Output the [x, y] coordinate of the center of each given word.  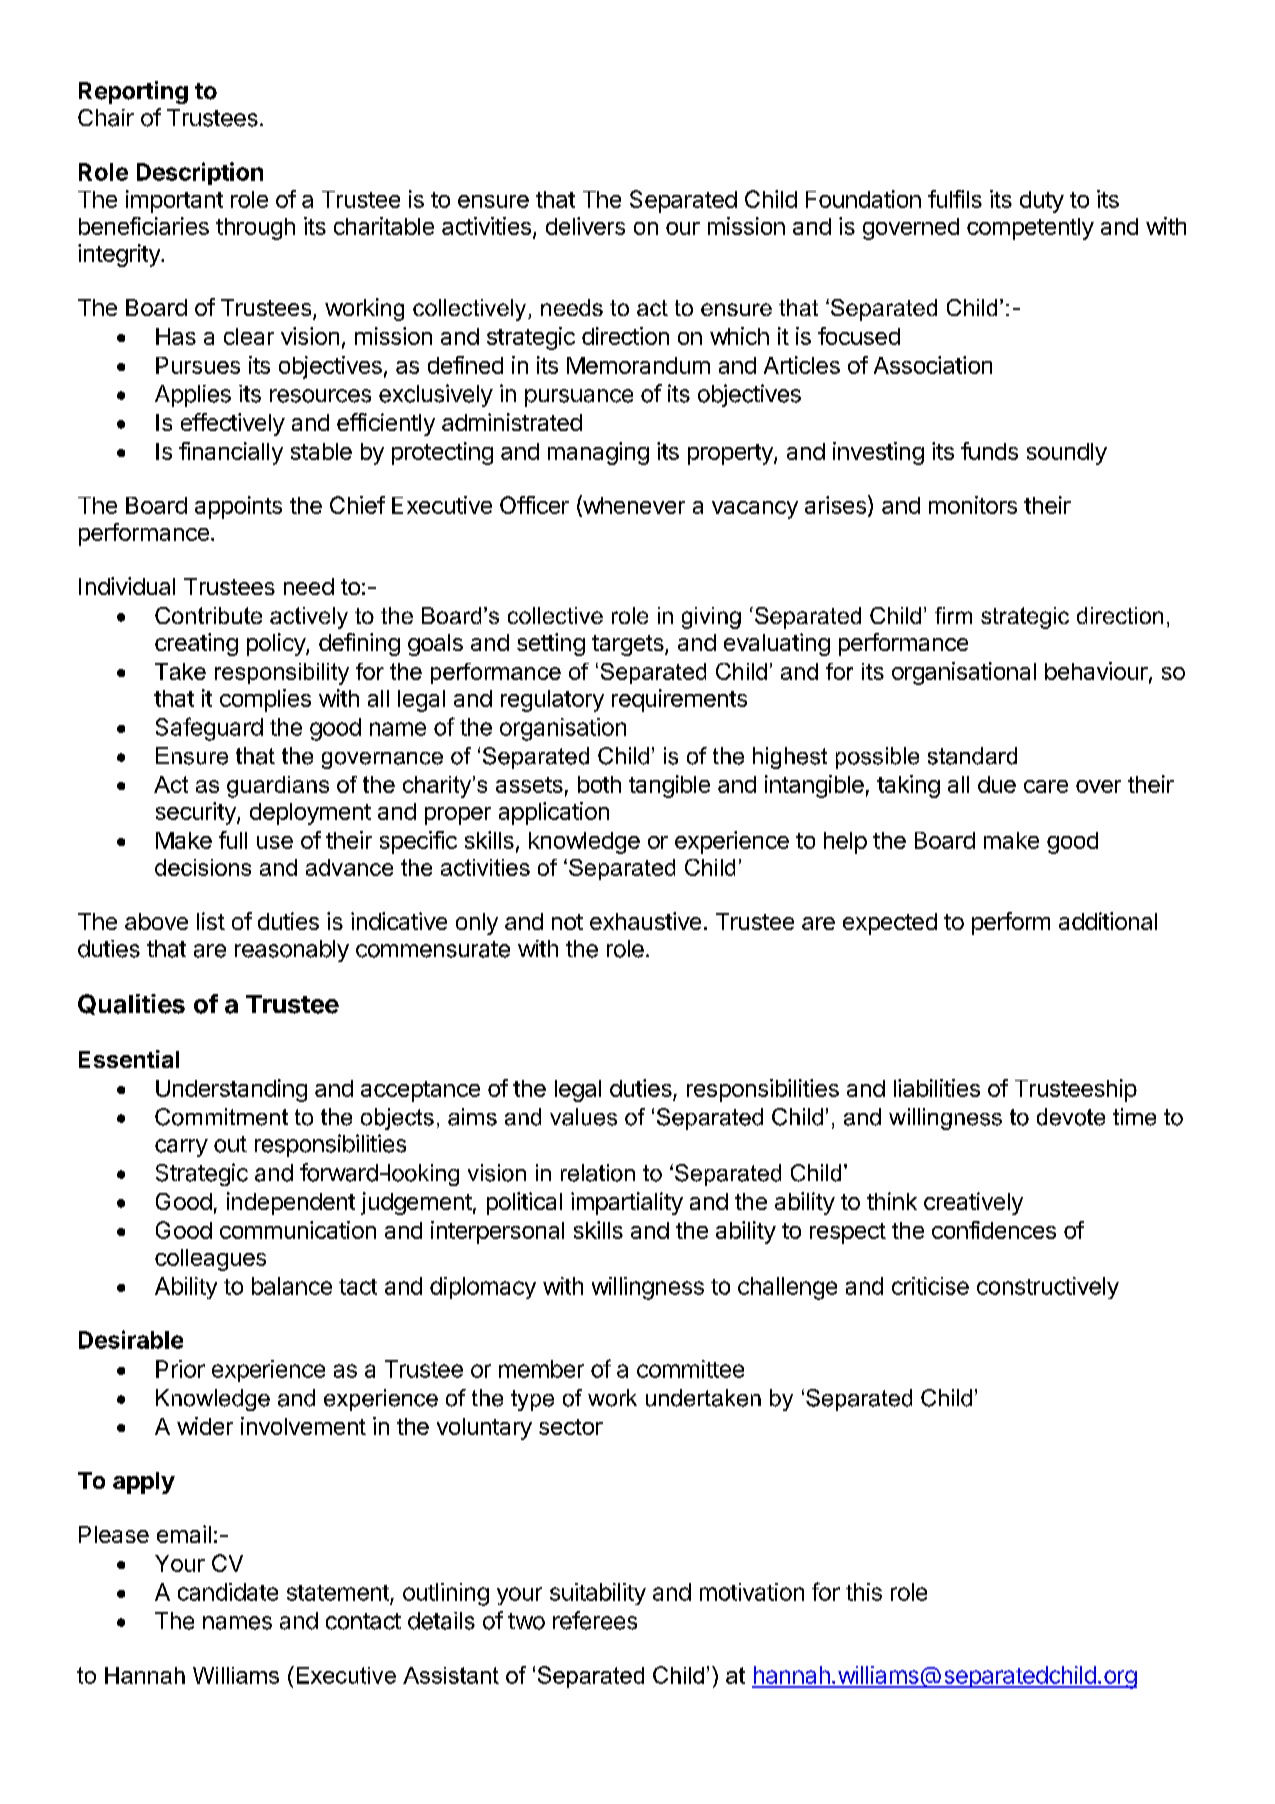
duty [1042, 202]
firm [953, 615]
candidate [228, 1592]
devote [1071, 1117]
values [583, 1117]
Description [200, 173]
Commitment [221, 1117]
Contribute [208, 615]
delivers [585, 226]
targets [629, 645]
